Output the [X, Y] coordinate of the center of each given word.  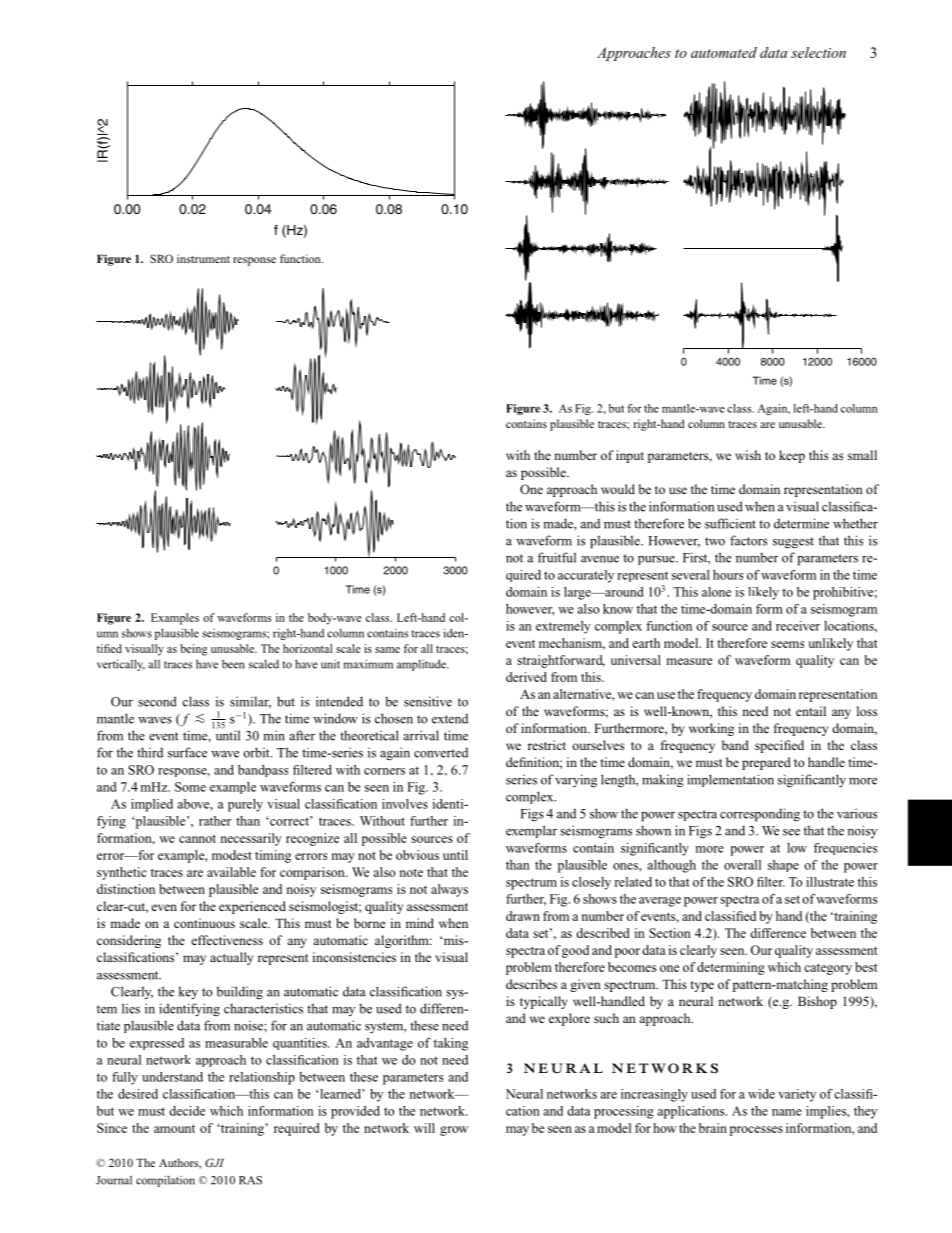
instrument [203, 258]
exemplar [531, 831]
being [193, 650]
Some [190, 787]
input [630, 456]
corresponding [760, 815]
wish [748, 455]
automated [724, 52]
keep [792, 456]
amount [174, 1129]
